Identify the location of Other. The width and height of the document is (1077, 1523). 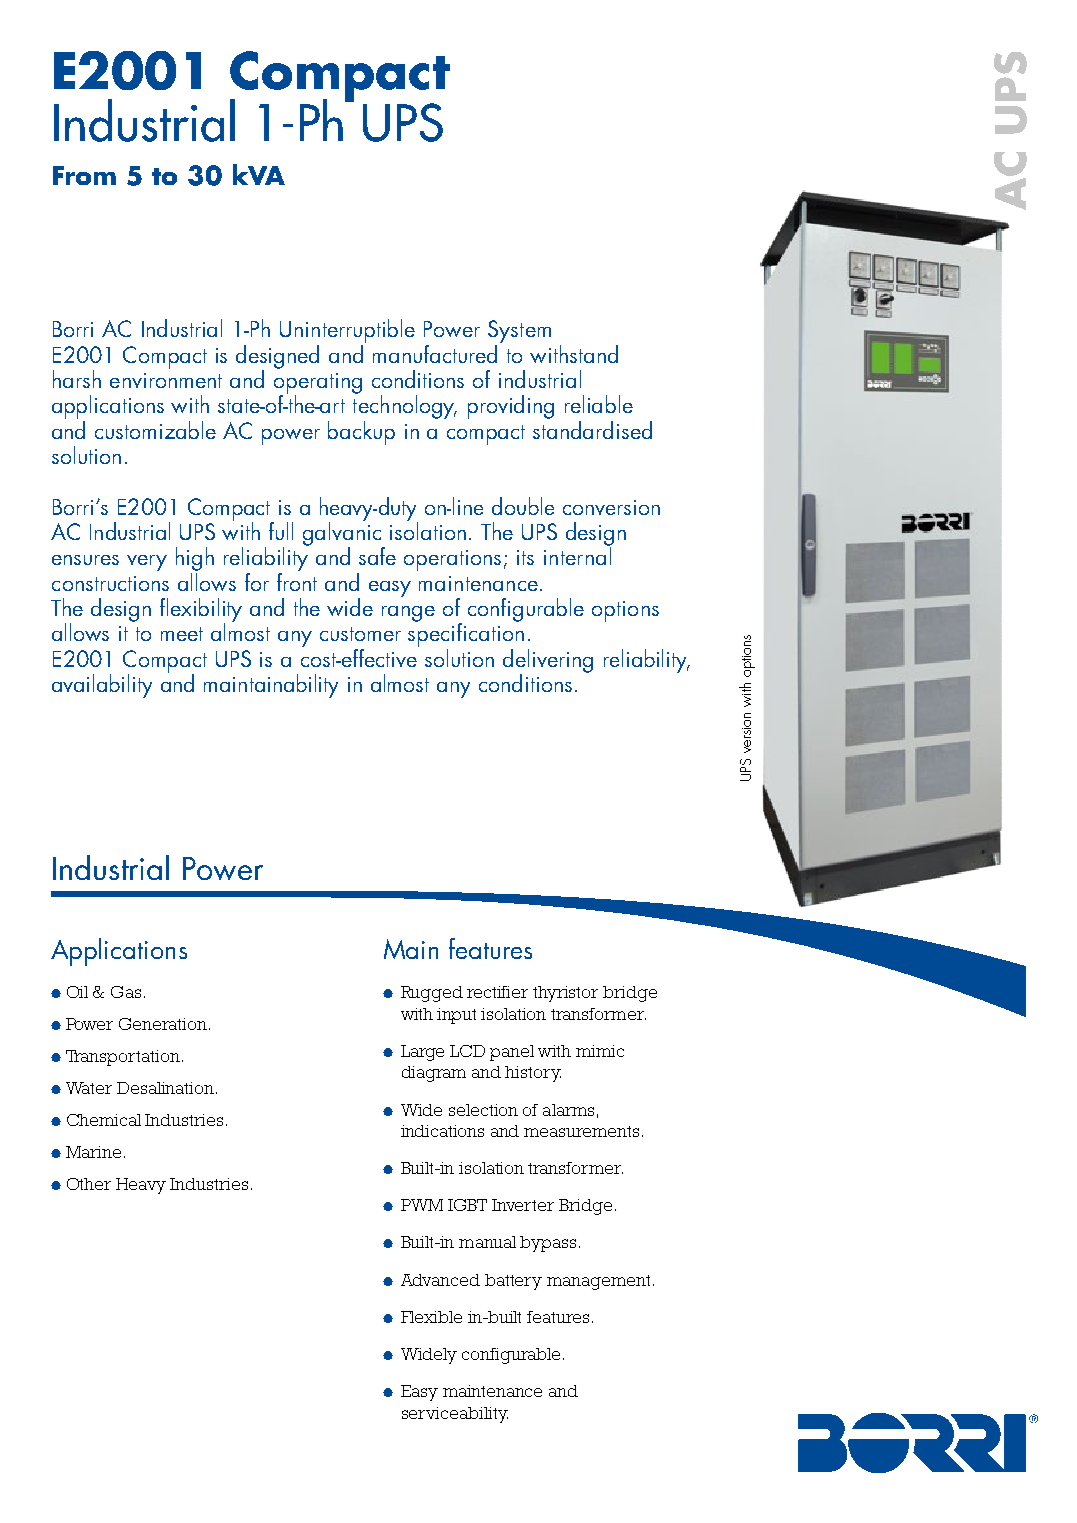
(89, 1184).
